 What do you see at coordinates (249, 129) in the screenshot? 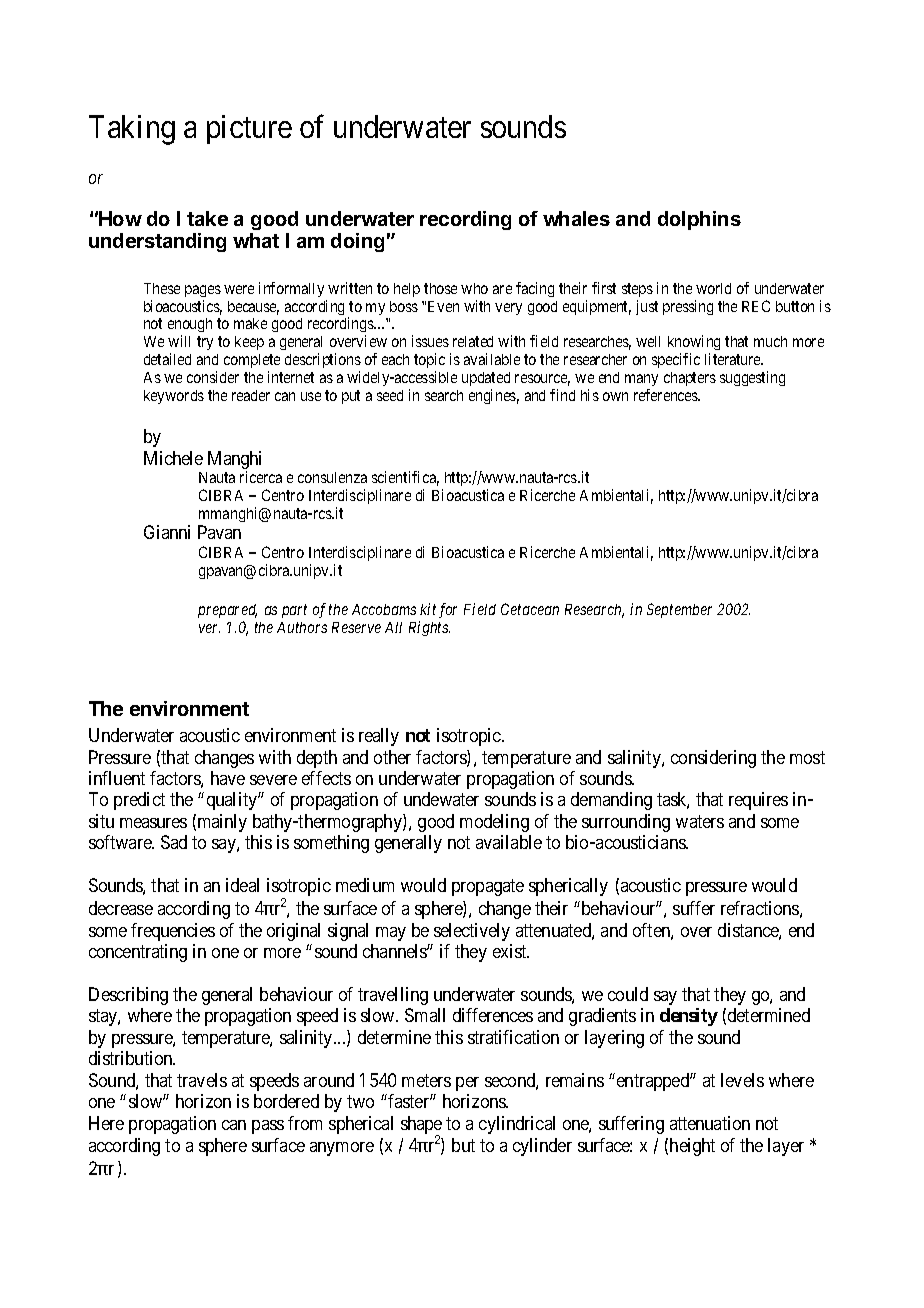
I see `picture` at bounding box center [249, 129].
